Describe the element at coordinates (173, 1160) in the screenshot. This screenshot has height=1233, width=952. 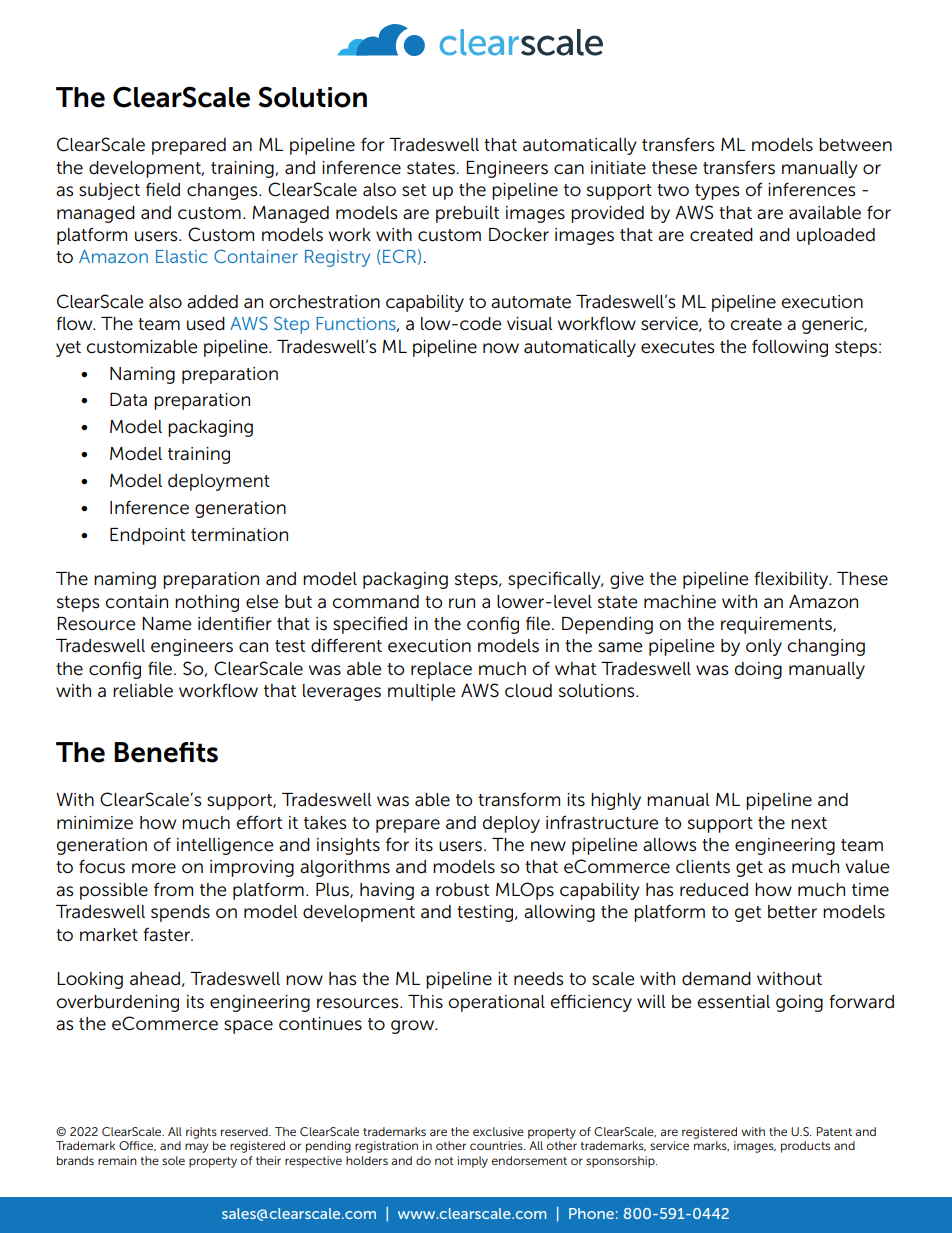
I see `sole` at that location.
